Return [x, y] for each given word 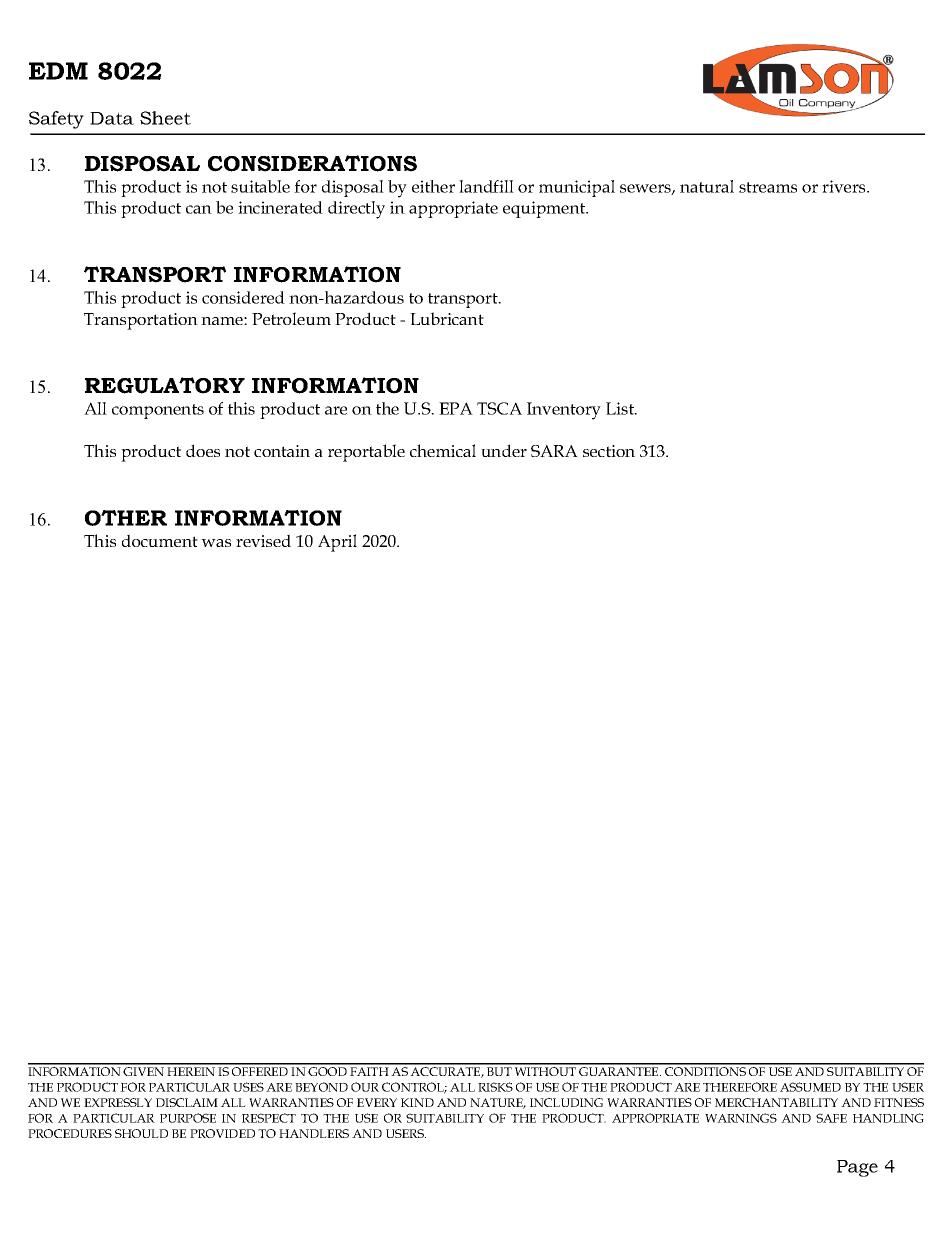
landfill [486, 186]
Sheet [165, 118]
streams [768, 187]
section [609, 451]
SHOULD [141, 1133]
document [160, 540]
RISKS [495, 1087]
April [337, 543]
